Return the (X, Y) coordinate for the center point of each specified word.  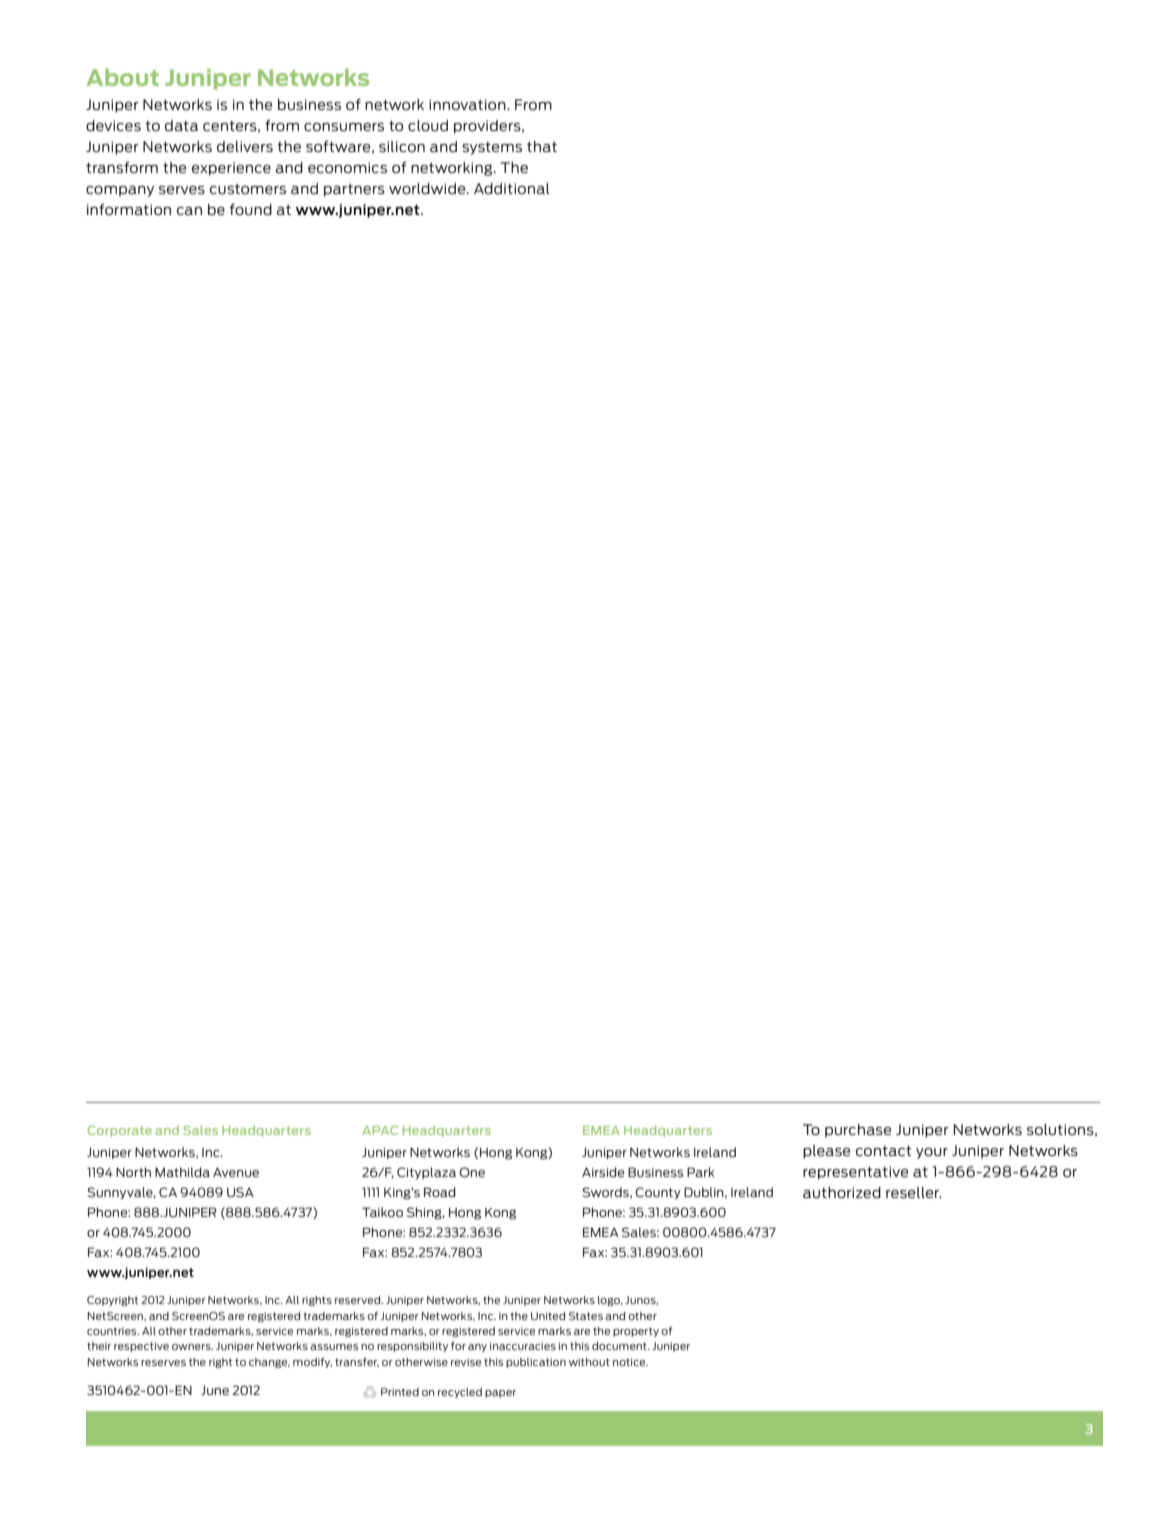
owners (192, 1347)
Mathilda (182, 1172)
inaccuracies (523, 1346)
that (542, 146)
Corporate (119, 1131)
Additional (512, 188)
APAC (380, 1130)
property (636, 1332)
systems (492, 148)
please (826, 1152)
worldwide (428, 188)
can (189, 211)
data (181, 125)
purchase (858, 1131)
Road (440, 1192)
